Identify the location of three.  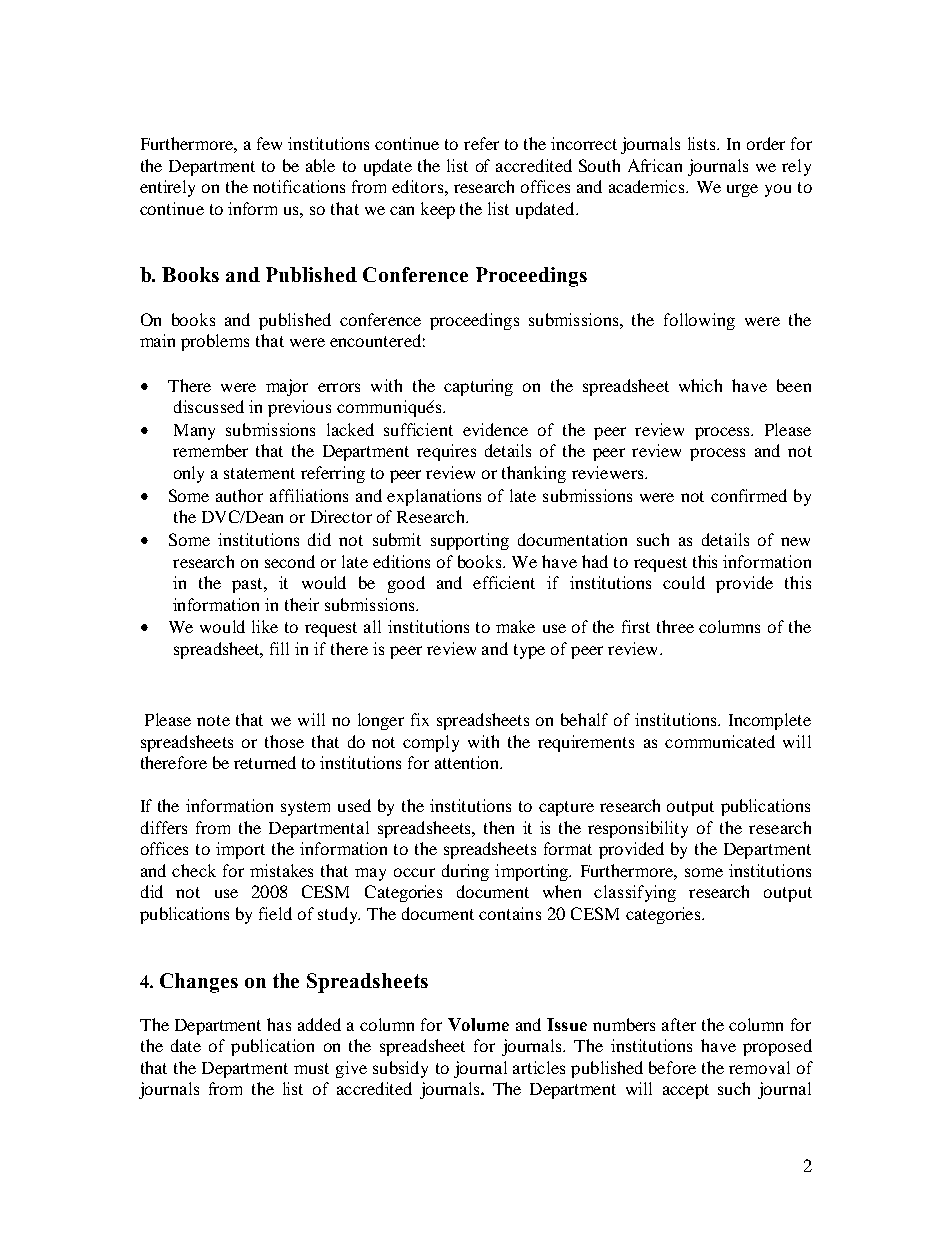
(675, 626).
